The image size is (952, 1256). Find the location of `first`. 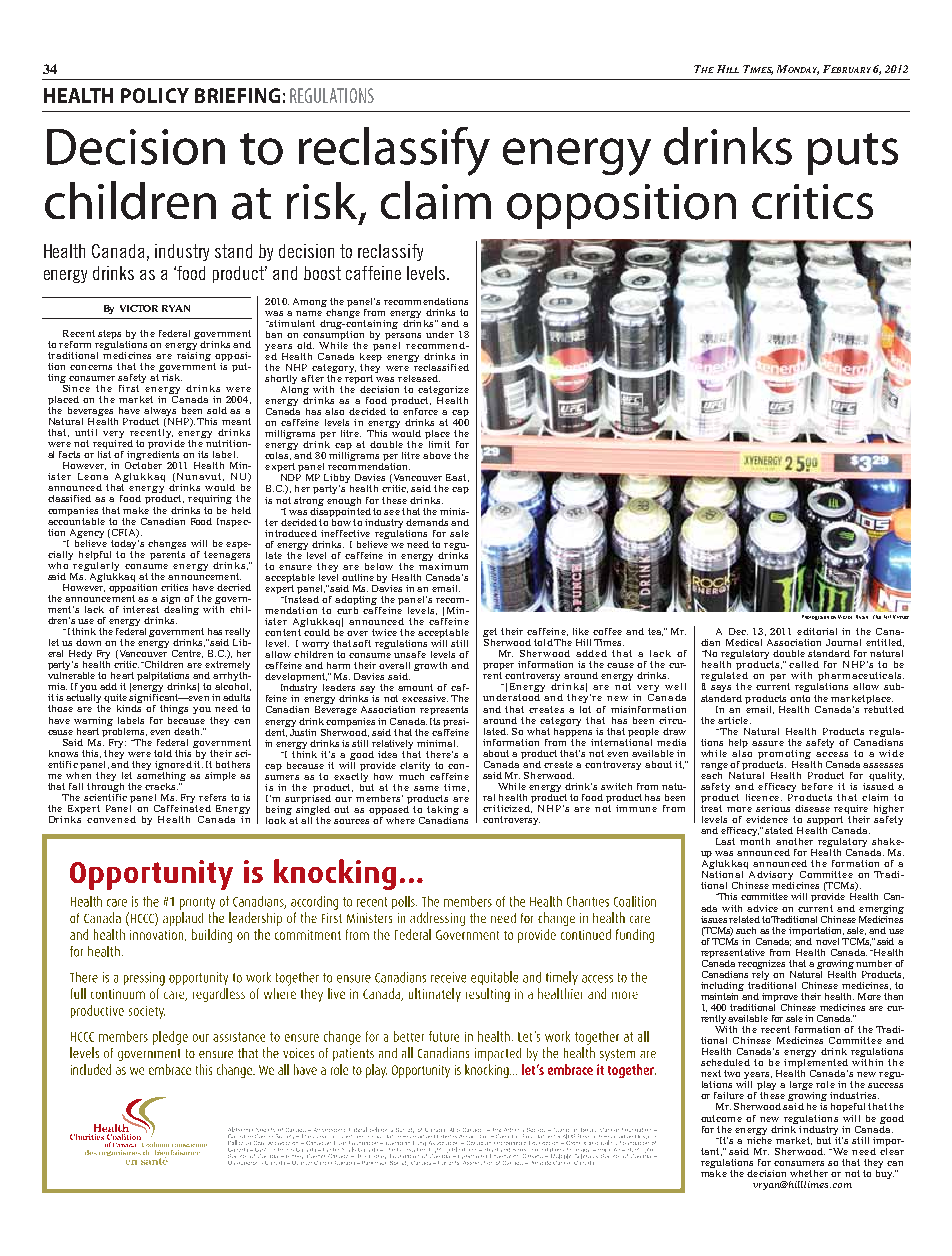

first is located at coordinates (130, 387).
